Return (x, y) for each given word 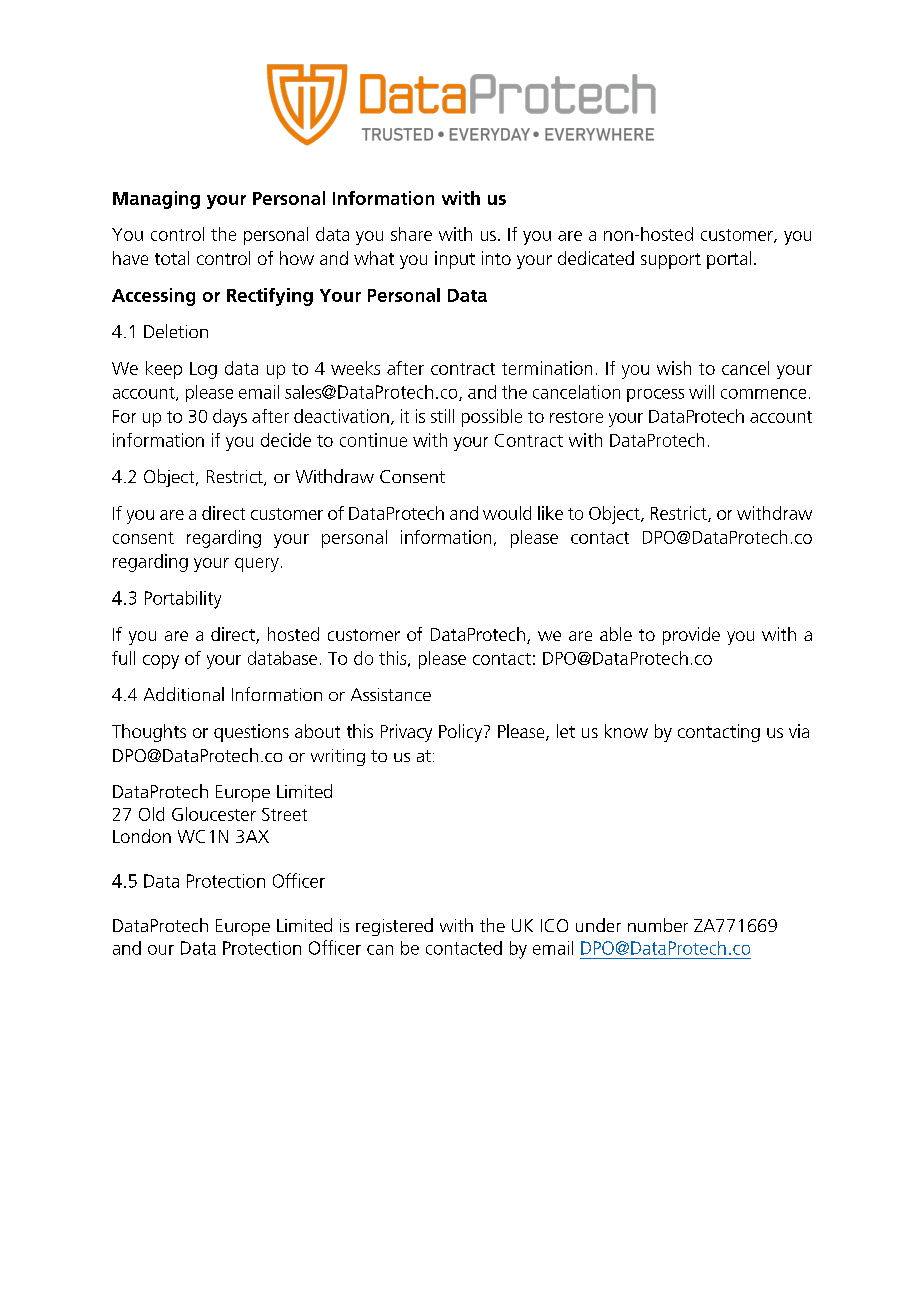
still (442, 416)
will (701, 392)
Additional (184, 694)
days (230, 418)
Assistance (391, 694)
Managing (156, 200)
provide (691, 636)
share (411, 234)
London (142, 836)
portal (729, 260)
